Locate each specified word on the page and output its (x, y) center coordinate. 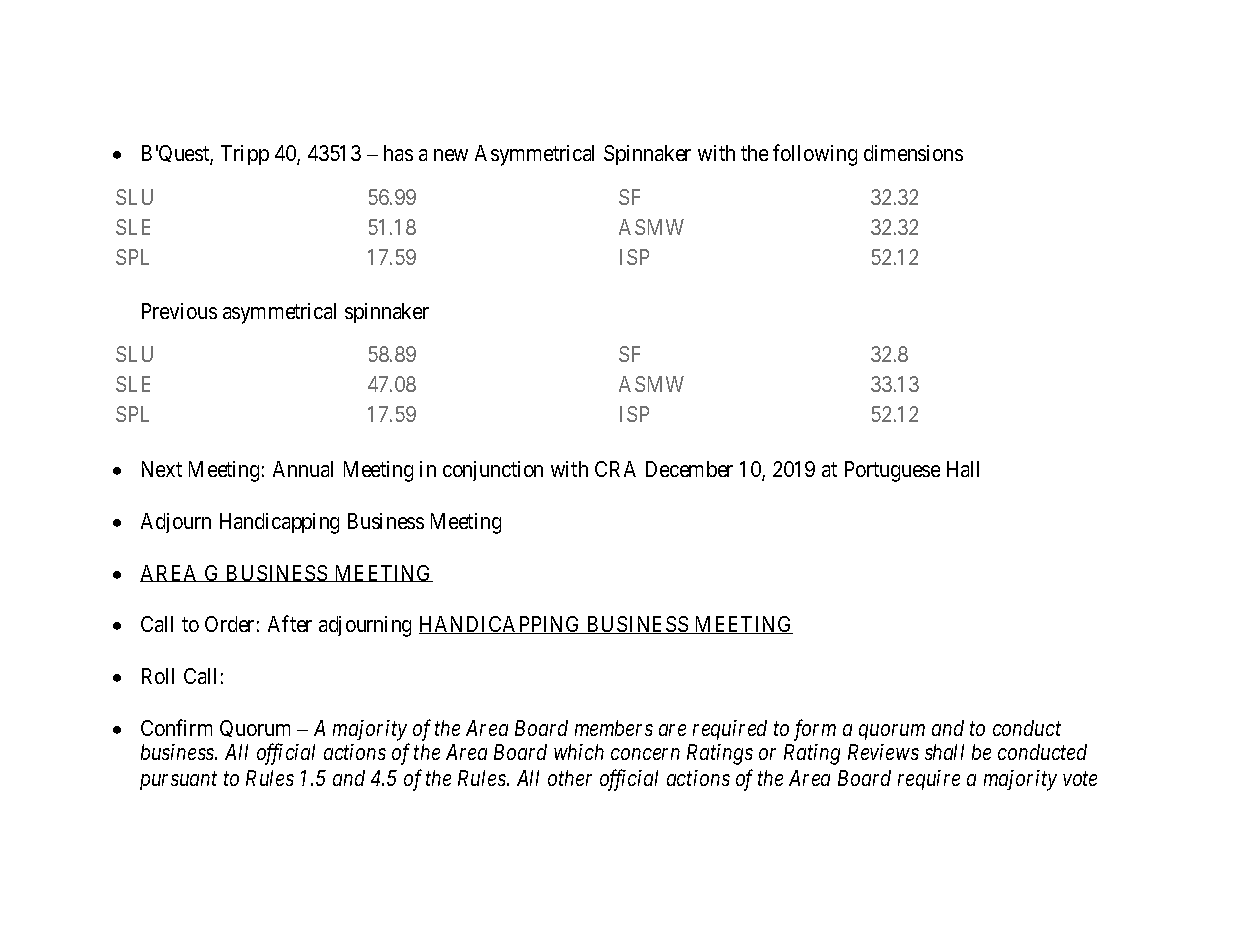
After (290, 623)
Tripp (245, 155)
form (815, 730)
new (451, 155)
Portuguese (892, 471)
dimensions (913, 153)
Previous (179, 311)
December (689, 469)
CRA (615, 469)
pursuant (178, 781)
